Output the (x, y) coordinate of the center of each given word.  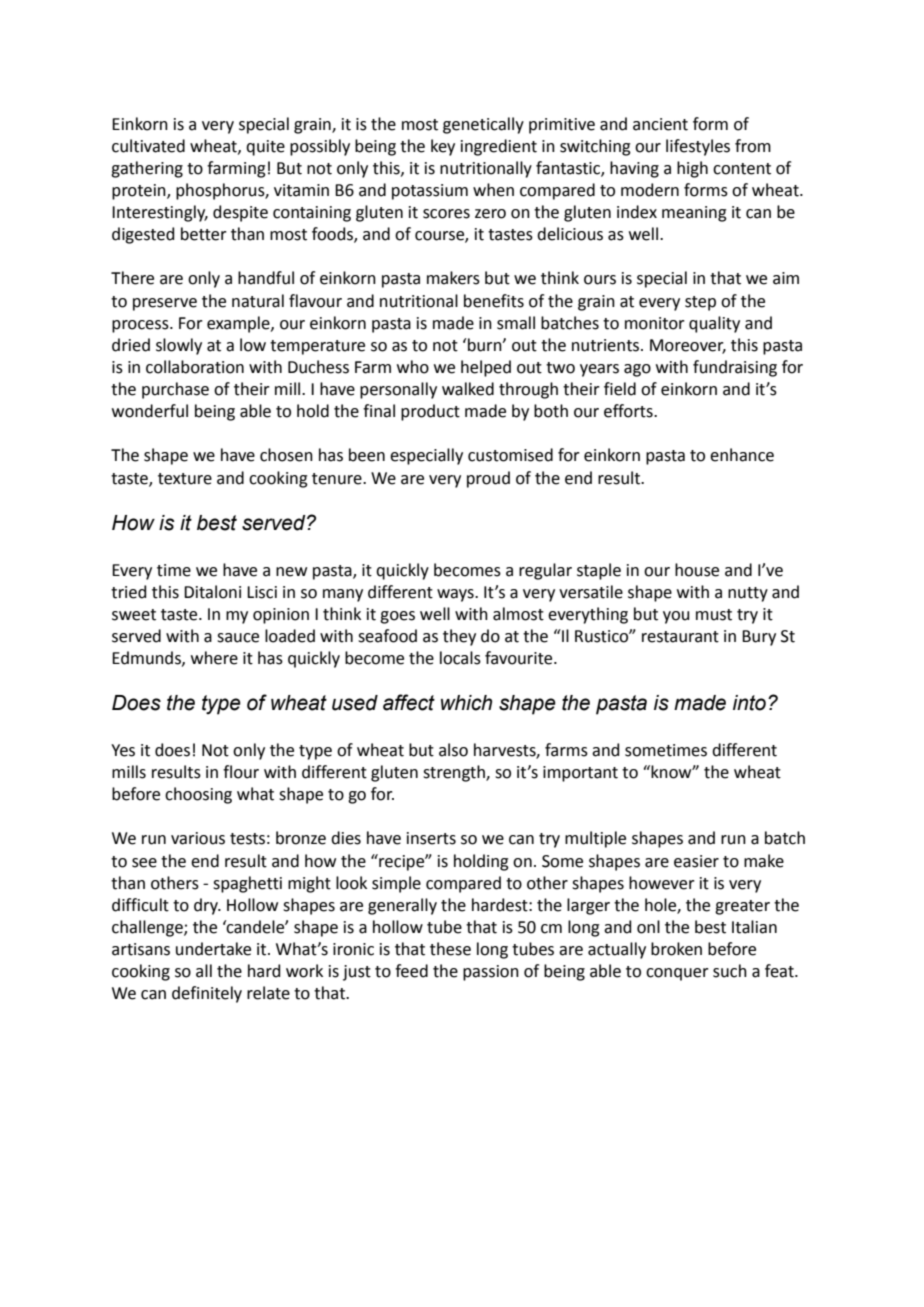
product (430, 412)
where (214, 658)
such (730, 971)
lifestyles (698, 147)
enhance (742, 455)
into (749, 703)
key (443, 147)
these (450, 949)
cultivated (148, 146)
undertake (213, 949)
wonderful (150, 411)
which (466, 703)
